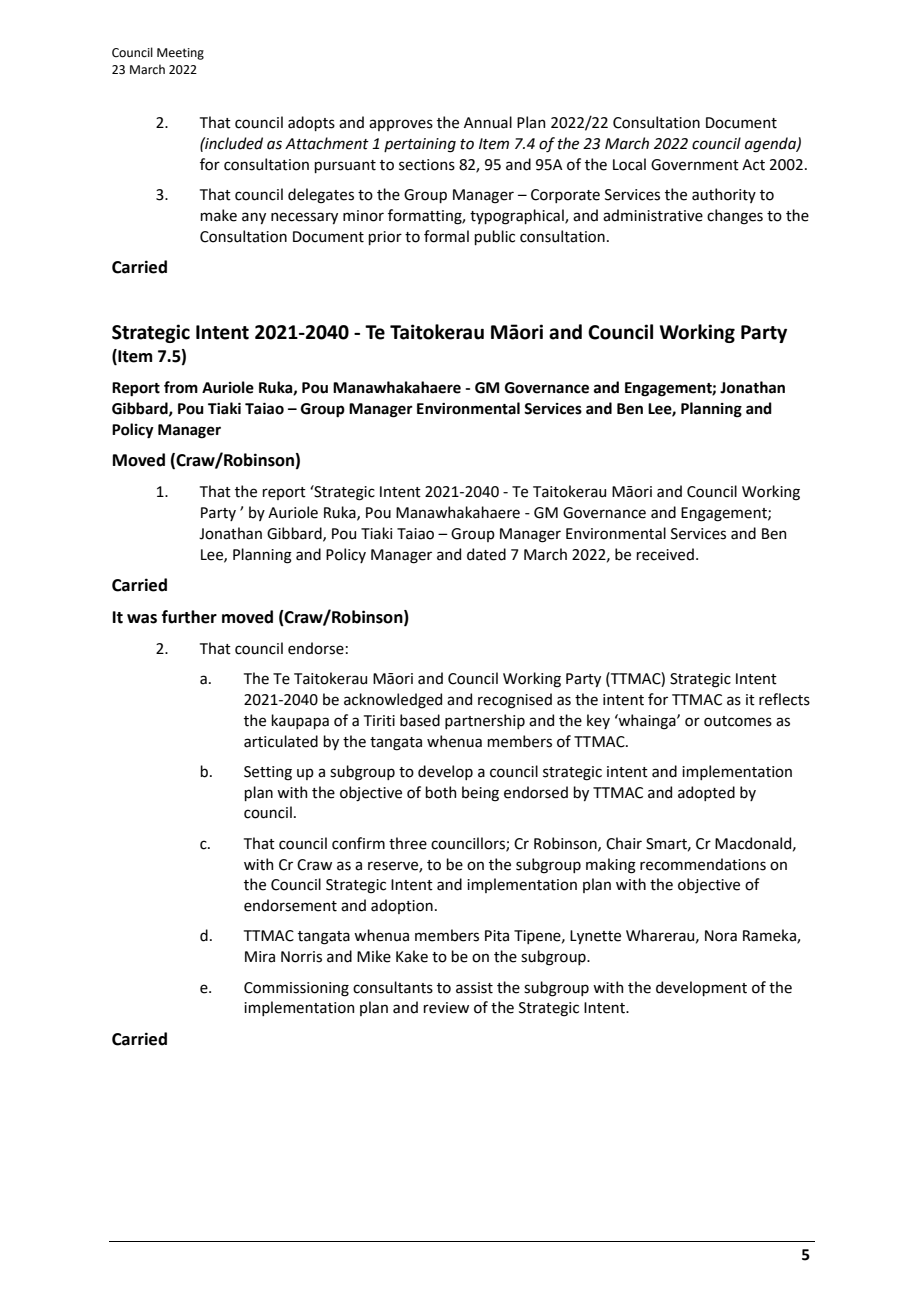 The image size is (924, 1308). Describe the element at coordinates (260, 957) in the screenshot. I see `Mira` at that location.
